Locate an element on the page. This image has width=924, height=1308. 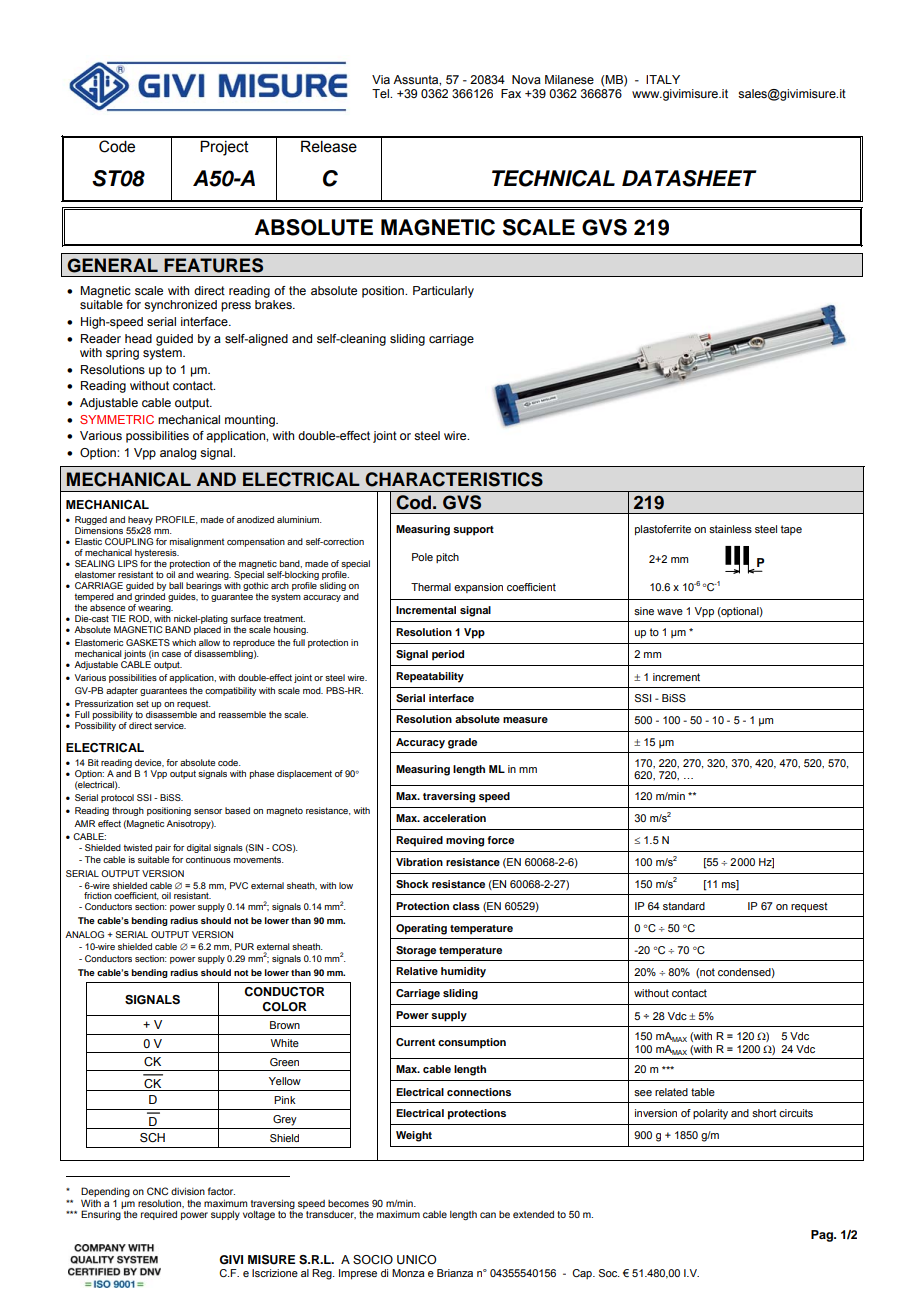
PUR is located at coordinates (244, 946).
